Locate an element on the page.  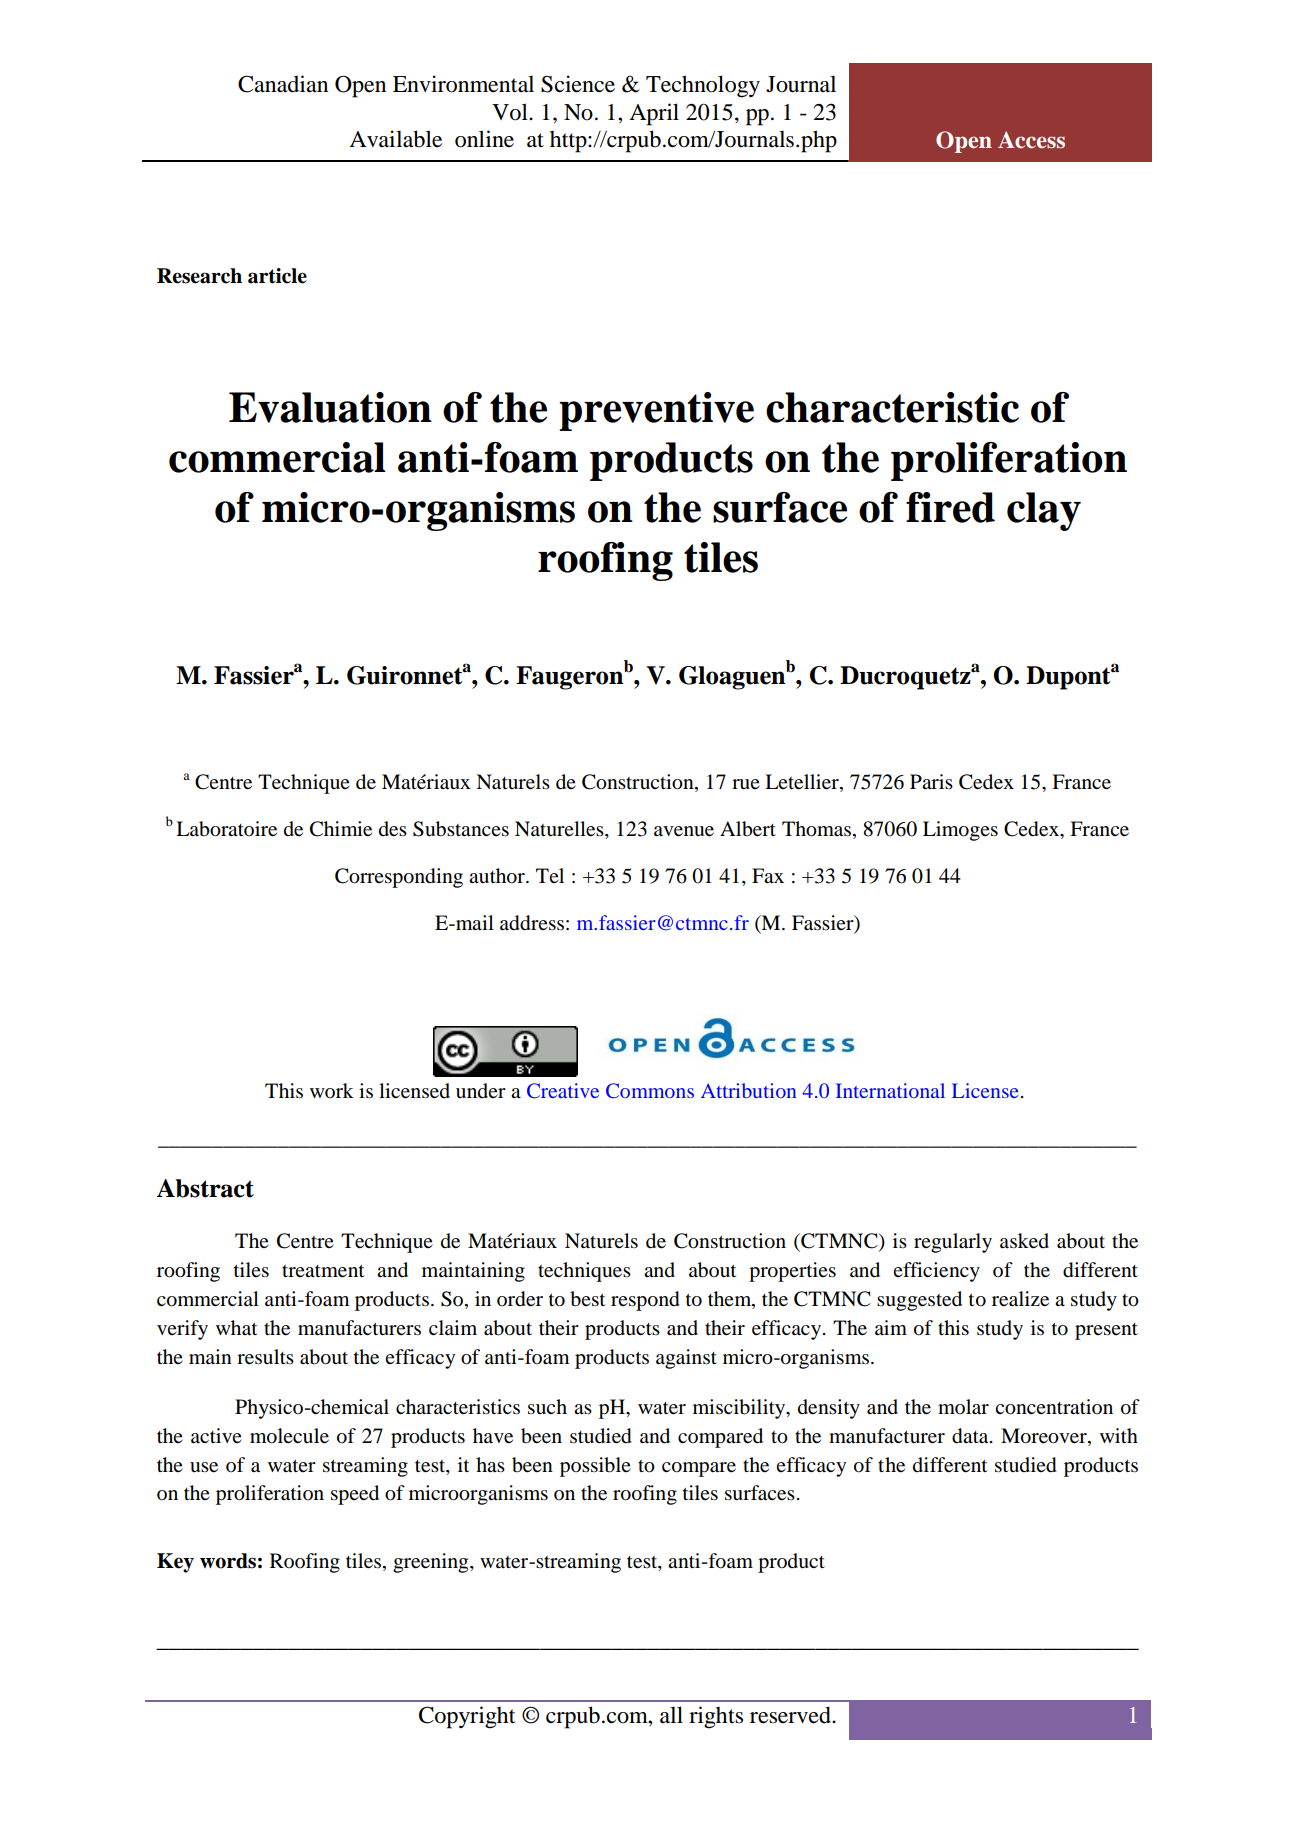
reserved is located at coordinates (791, 1715).
